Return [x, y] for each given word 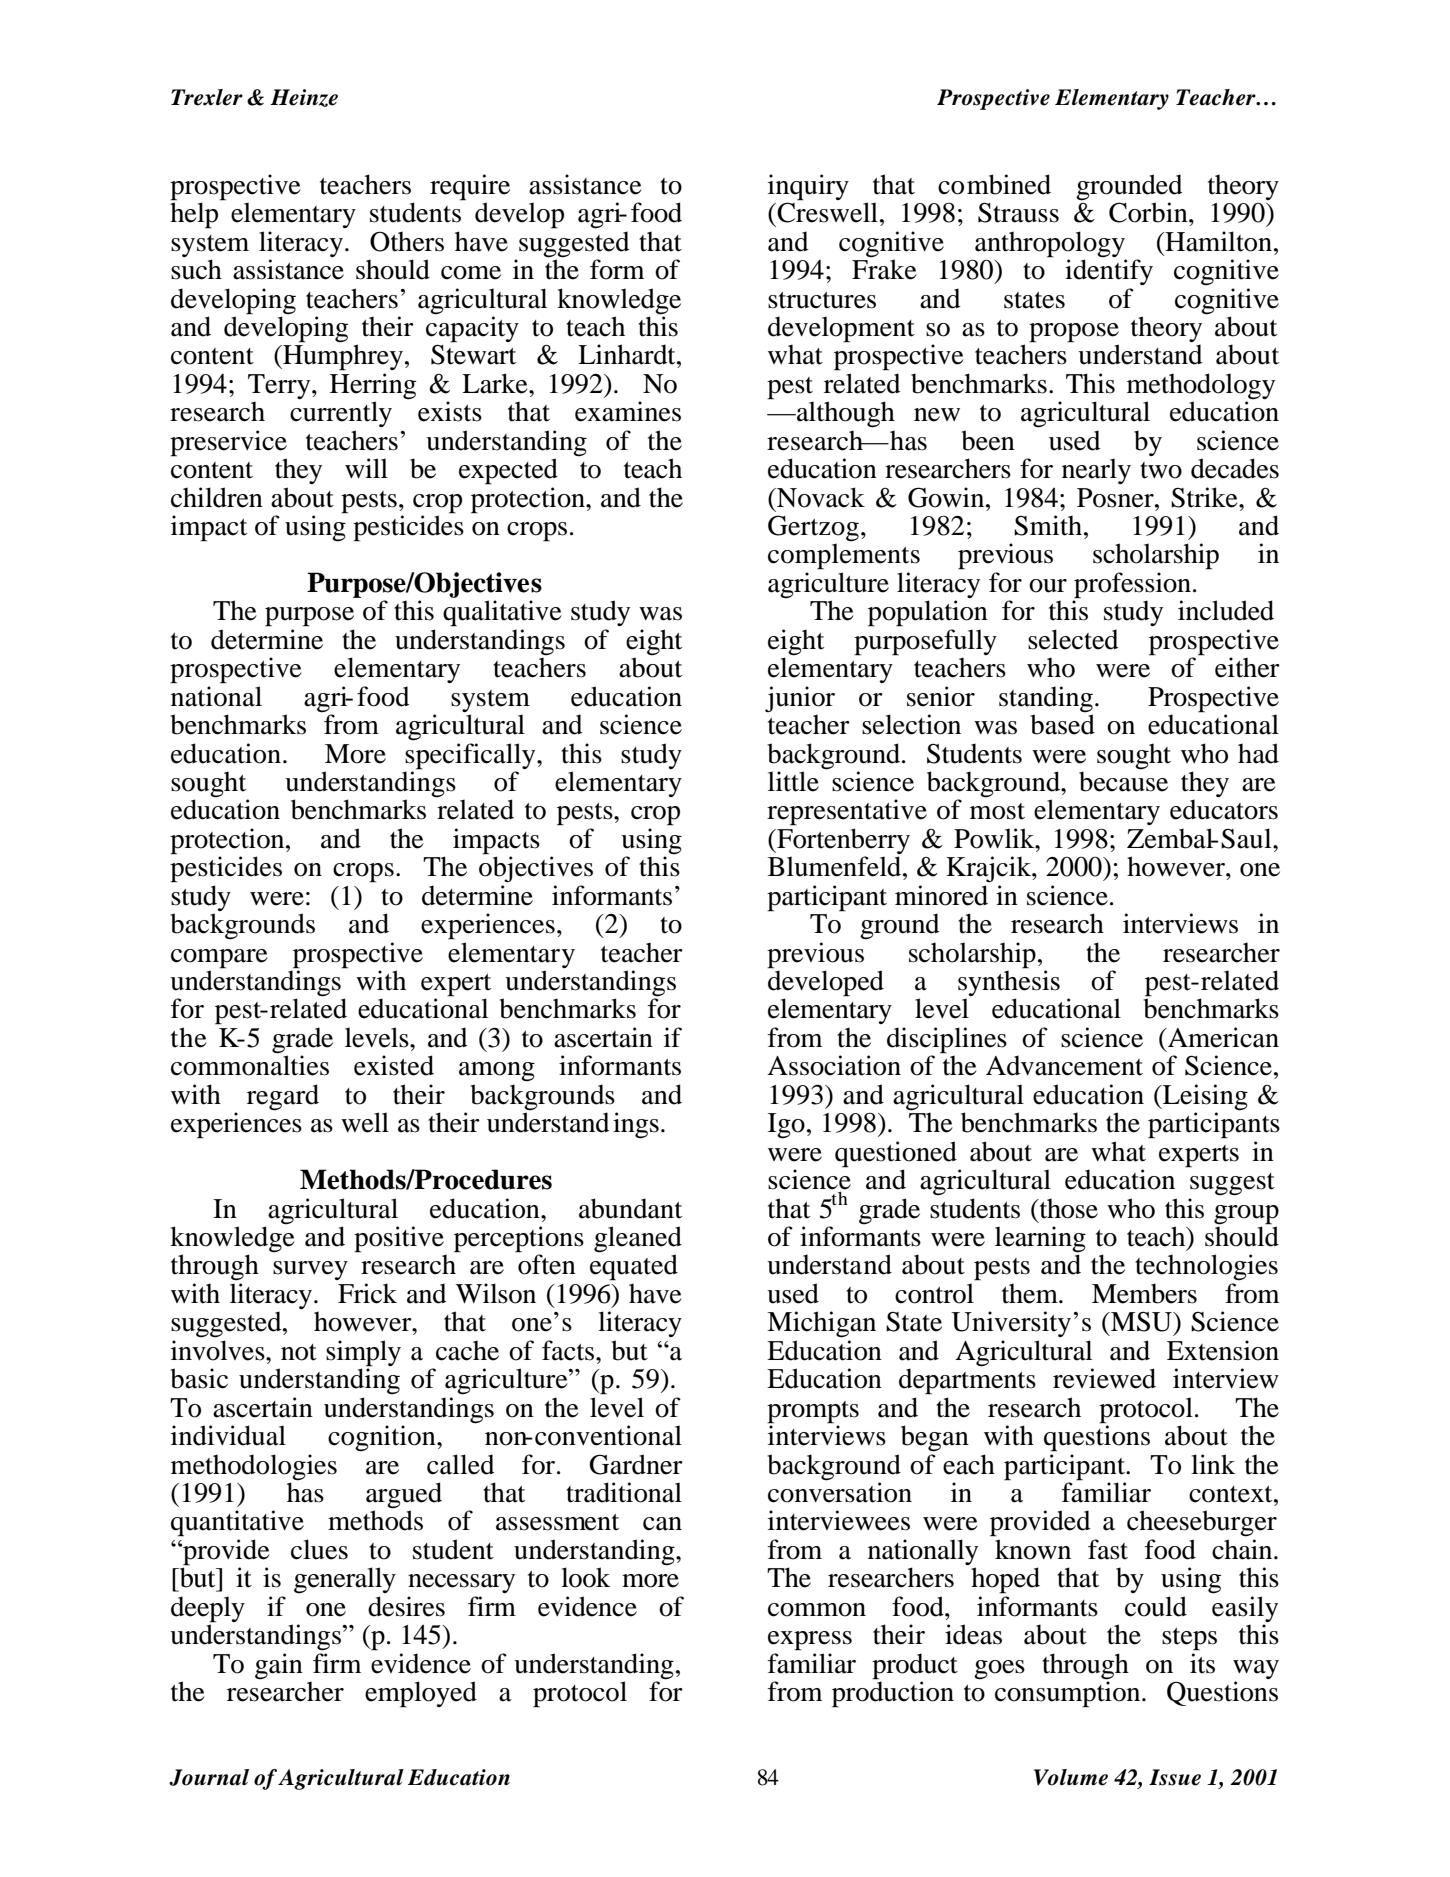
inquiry [808, 187]
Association [834, 1065]
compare [219, 959]
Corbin [1149, 212]
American [1222, 1037]
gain [279, 1666]
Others [407, 241]
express [810, 1641]
